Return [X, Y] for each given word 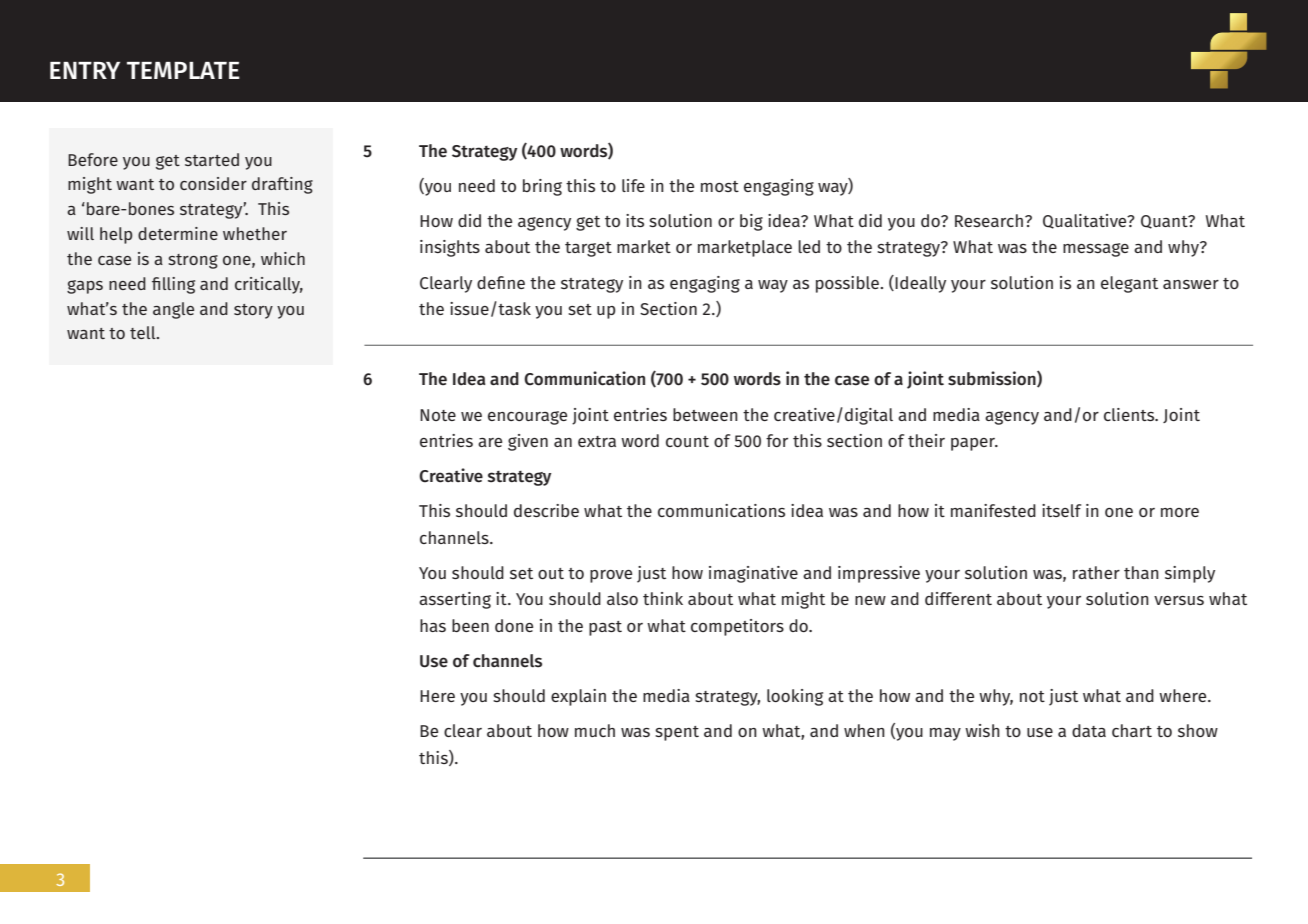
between [705, 414]
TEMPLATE [183, 70]
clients [1130, 414]
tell [144, 332]
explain [578, 697]
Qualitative [1086, 221]
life [633, 185]
